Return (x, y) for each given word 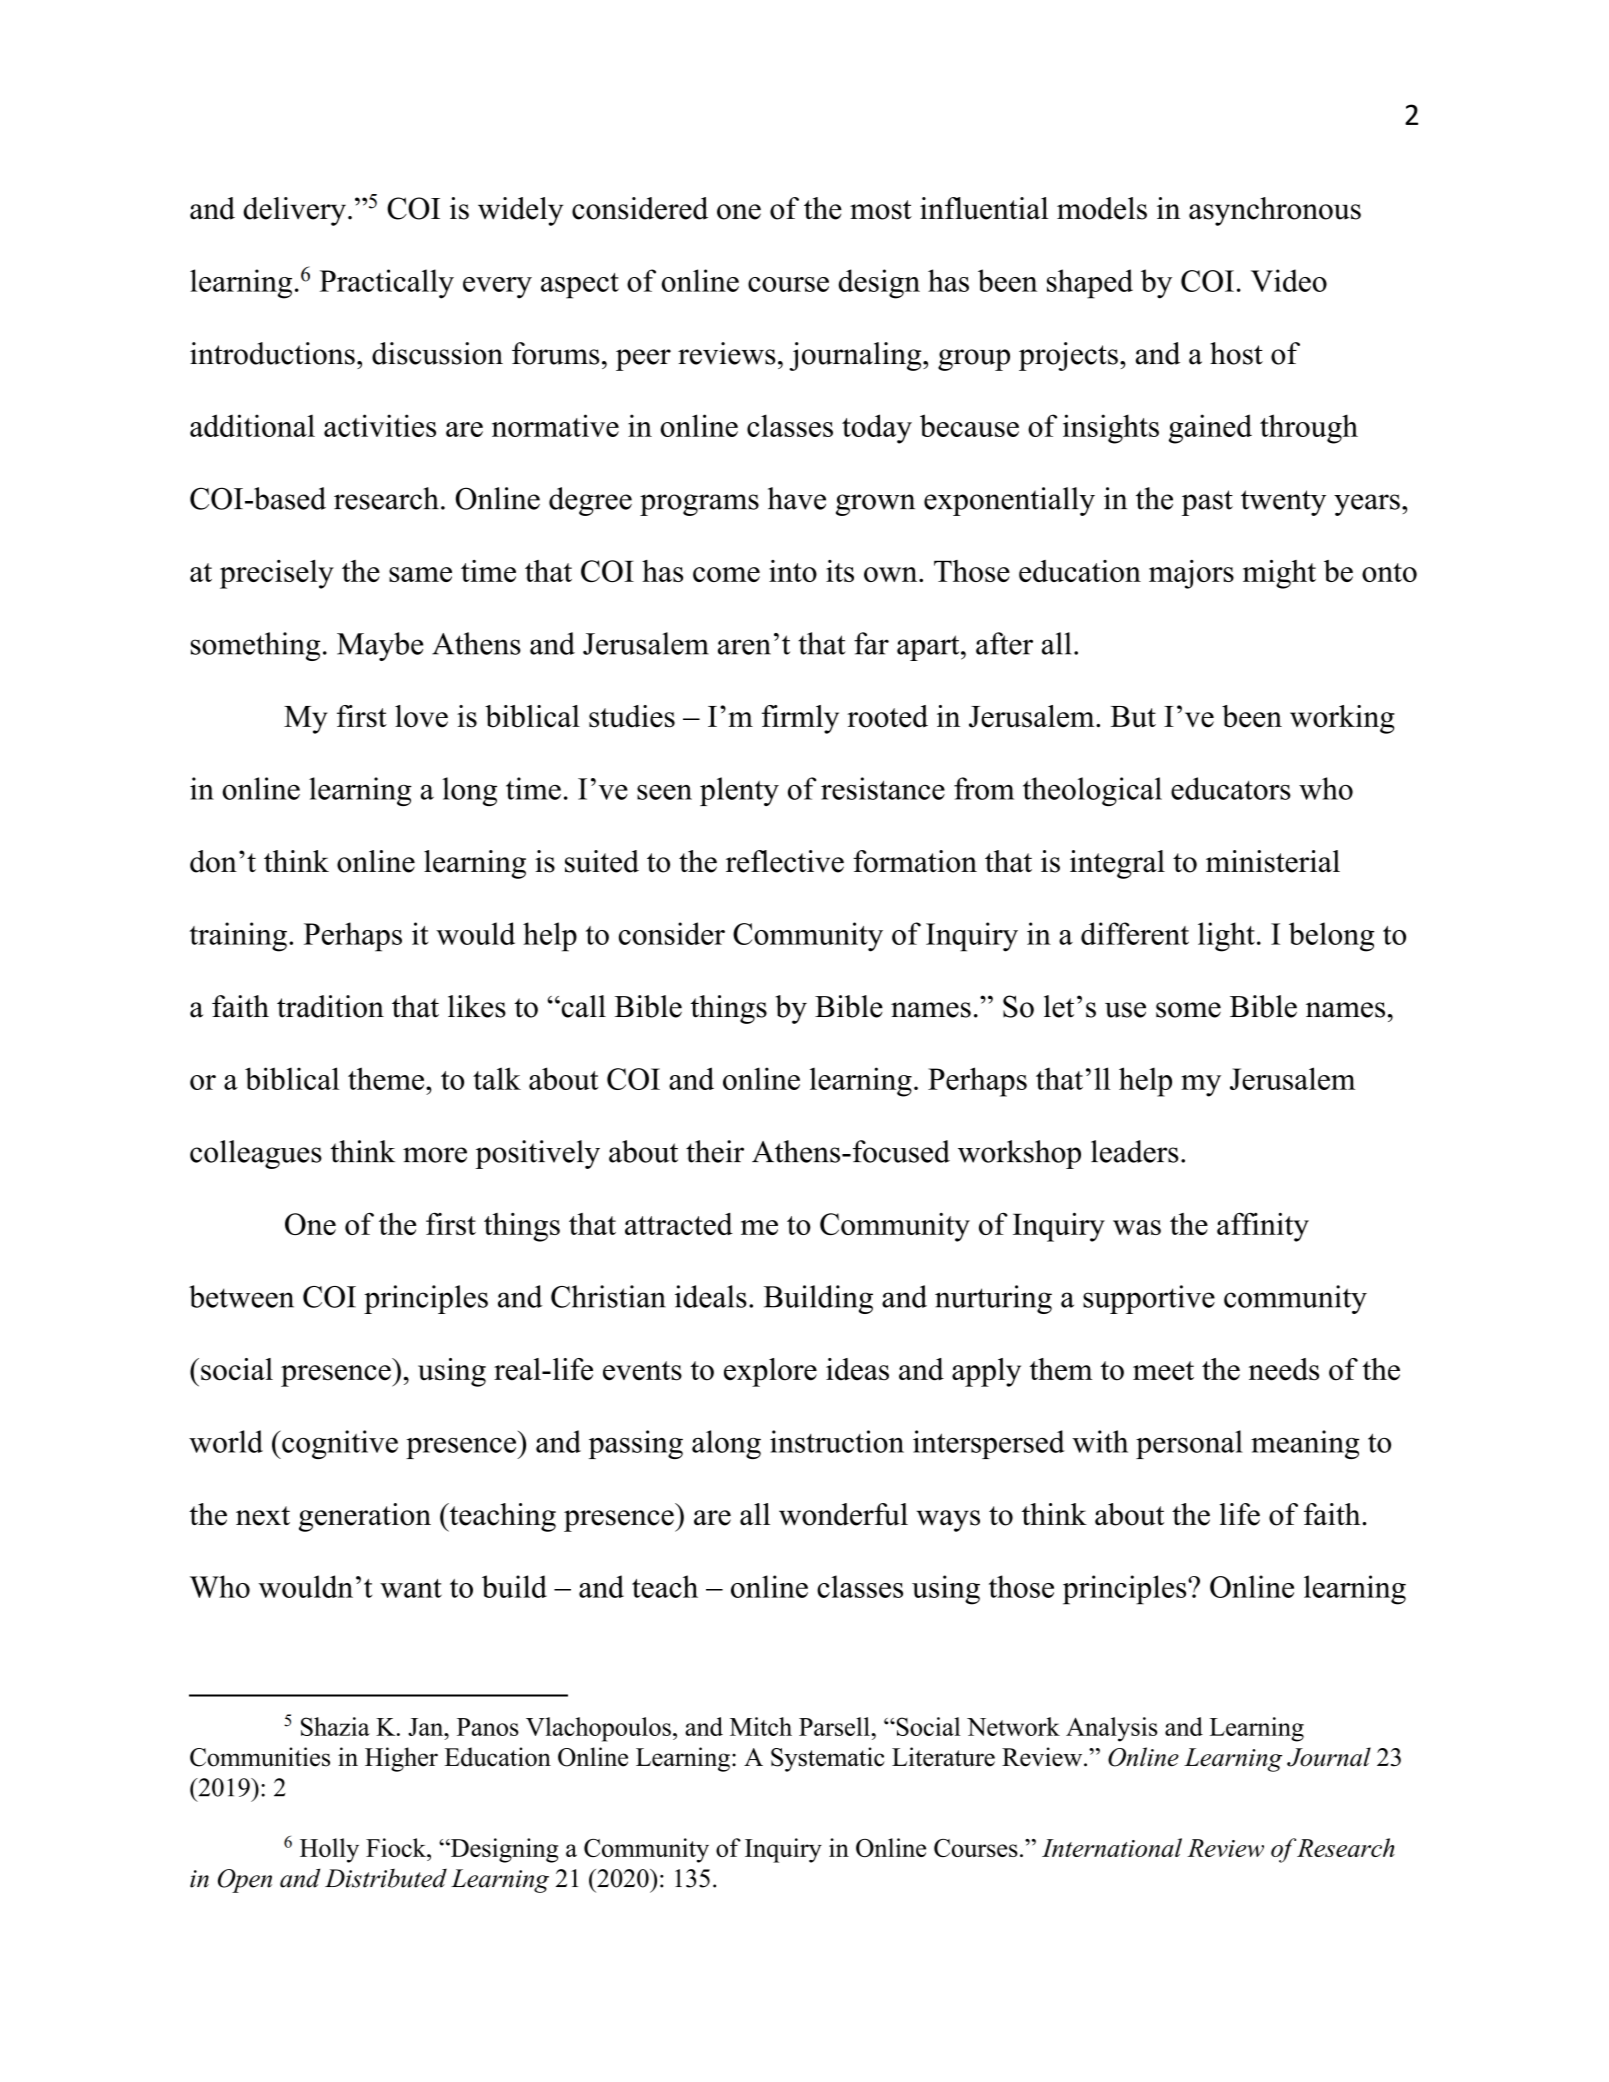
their (715, 1151)
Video (1289, 280)
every (497, 288)
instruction (837, 1441)
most (881, 210)
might (1279, 574)
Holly (329, 1850)
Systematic (828, 1759)
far (871, 643)
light (1226, 937)
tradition (330, 1006)
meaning (1305, 1444)
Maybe (380, 646)
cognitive (339, 1444)
